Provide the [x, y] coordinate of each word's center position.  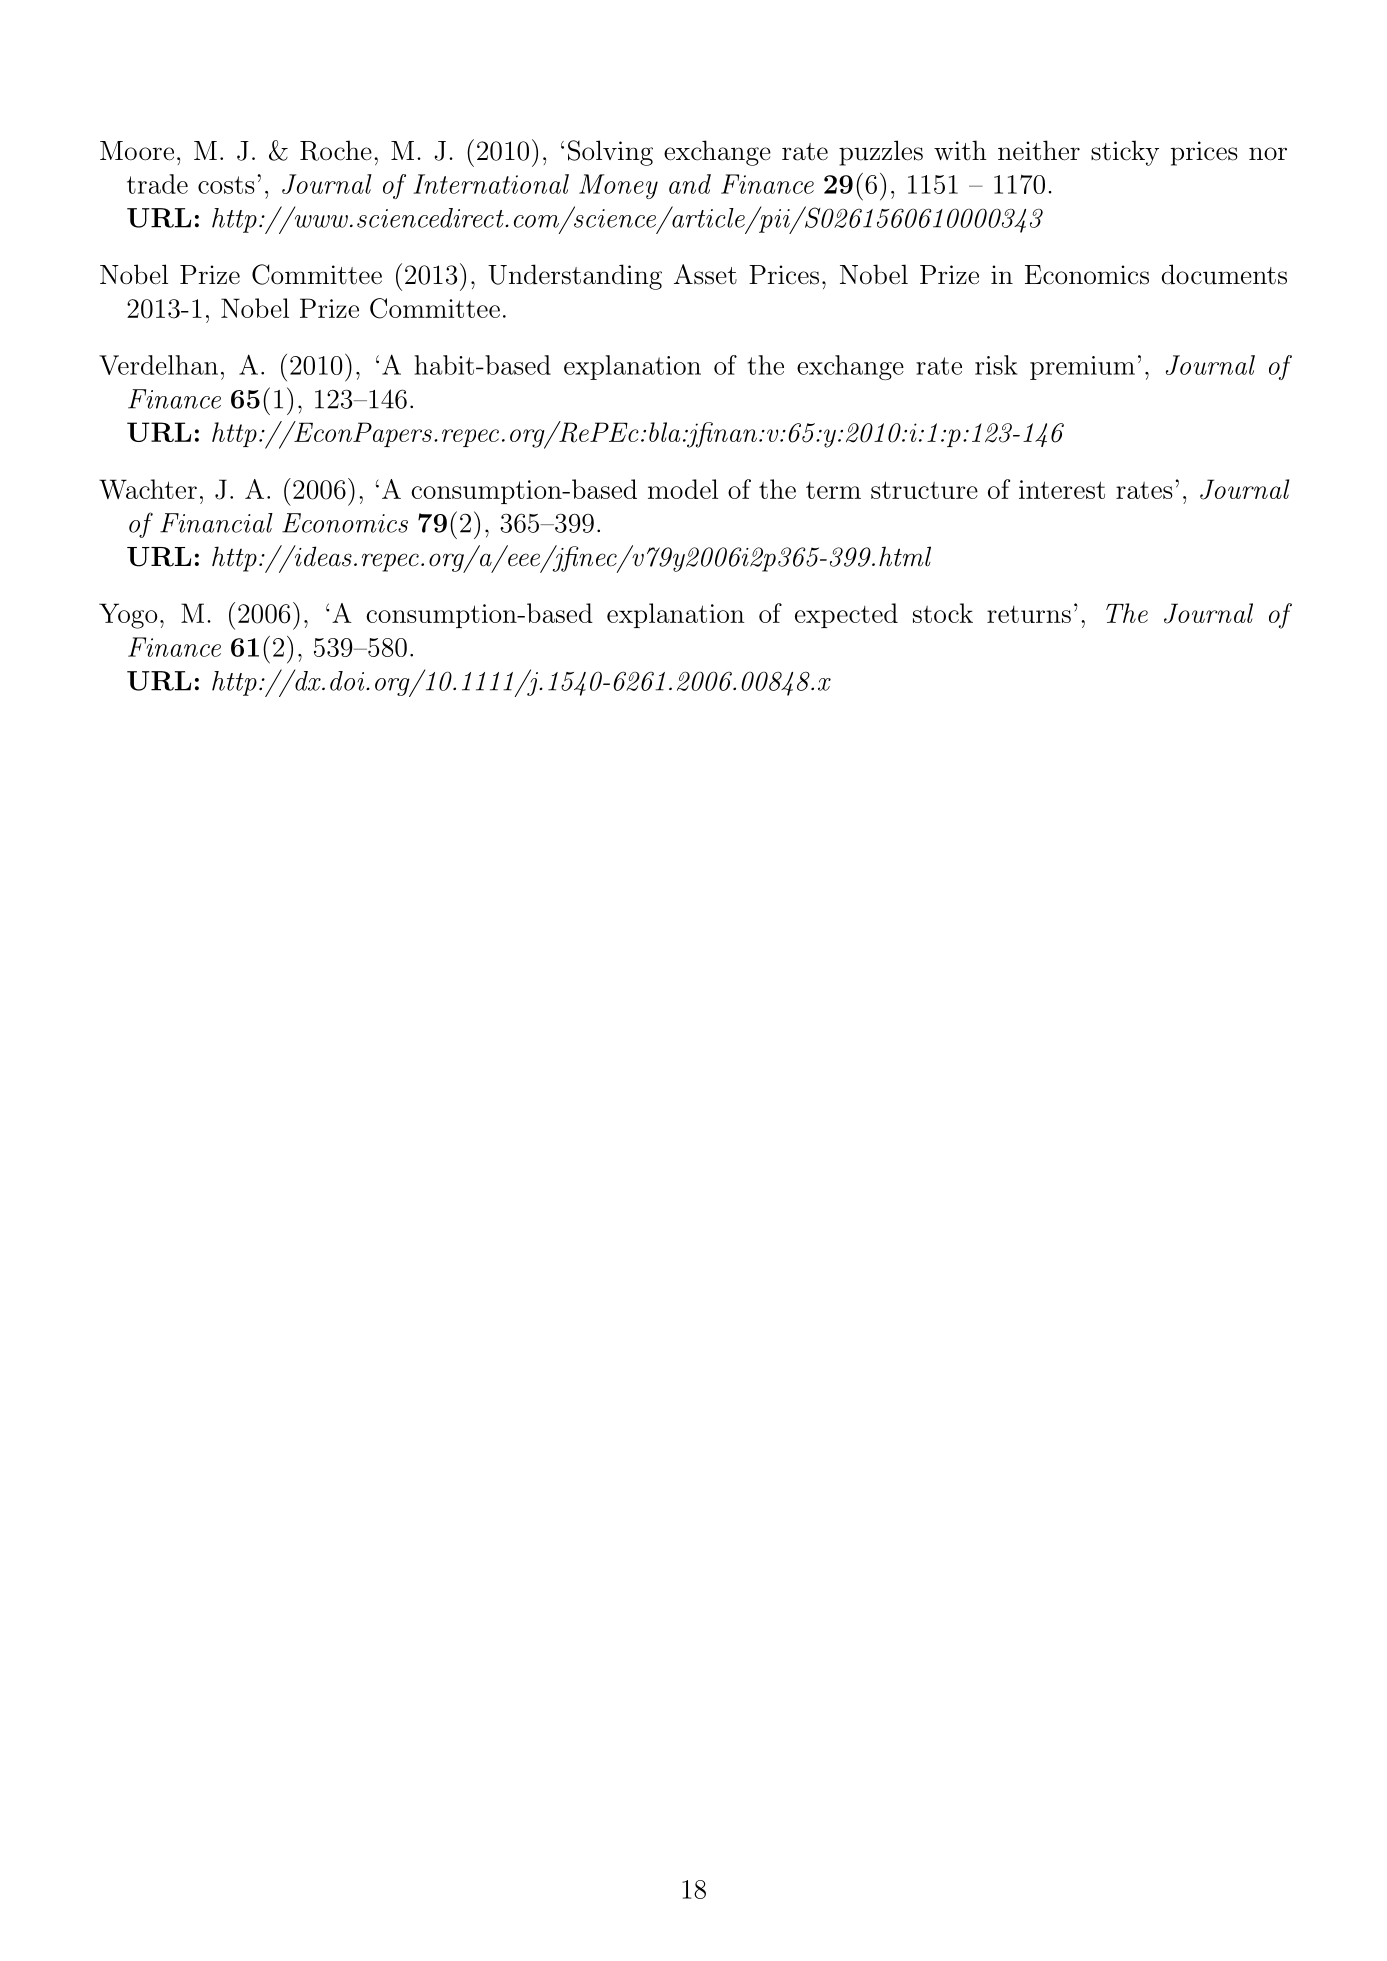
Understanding [575, 277]
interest [1062, 489]
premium [1082, 368]
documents [1224, 274]
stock [943, 613]
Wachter [148, 489]
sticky [1125, 153]
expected [846, 615]
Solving [610, 153]
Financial [216, 523]
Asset [705, 274]
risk [996, 365]
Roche [336, 150]
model [683, 489]
